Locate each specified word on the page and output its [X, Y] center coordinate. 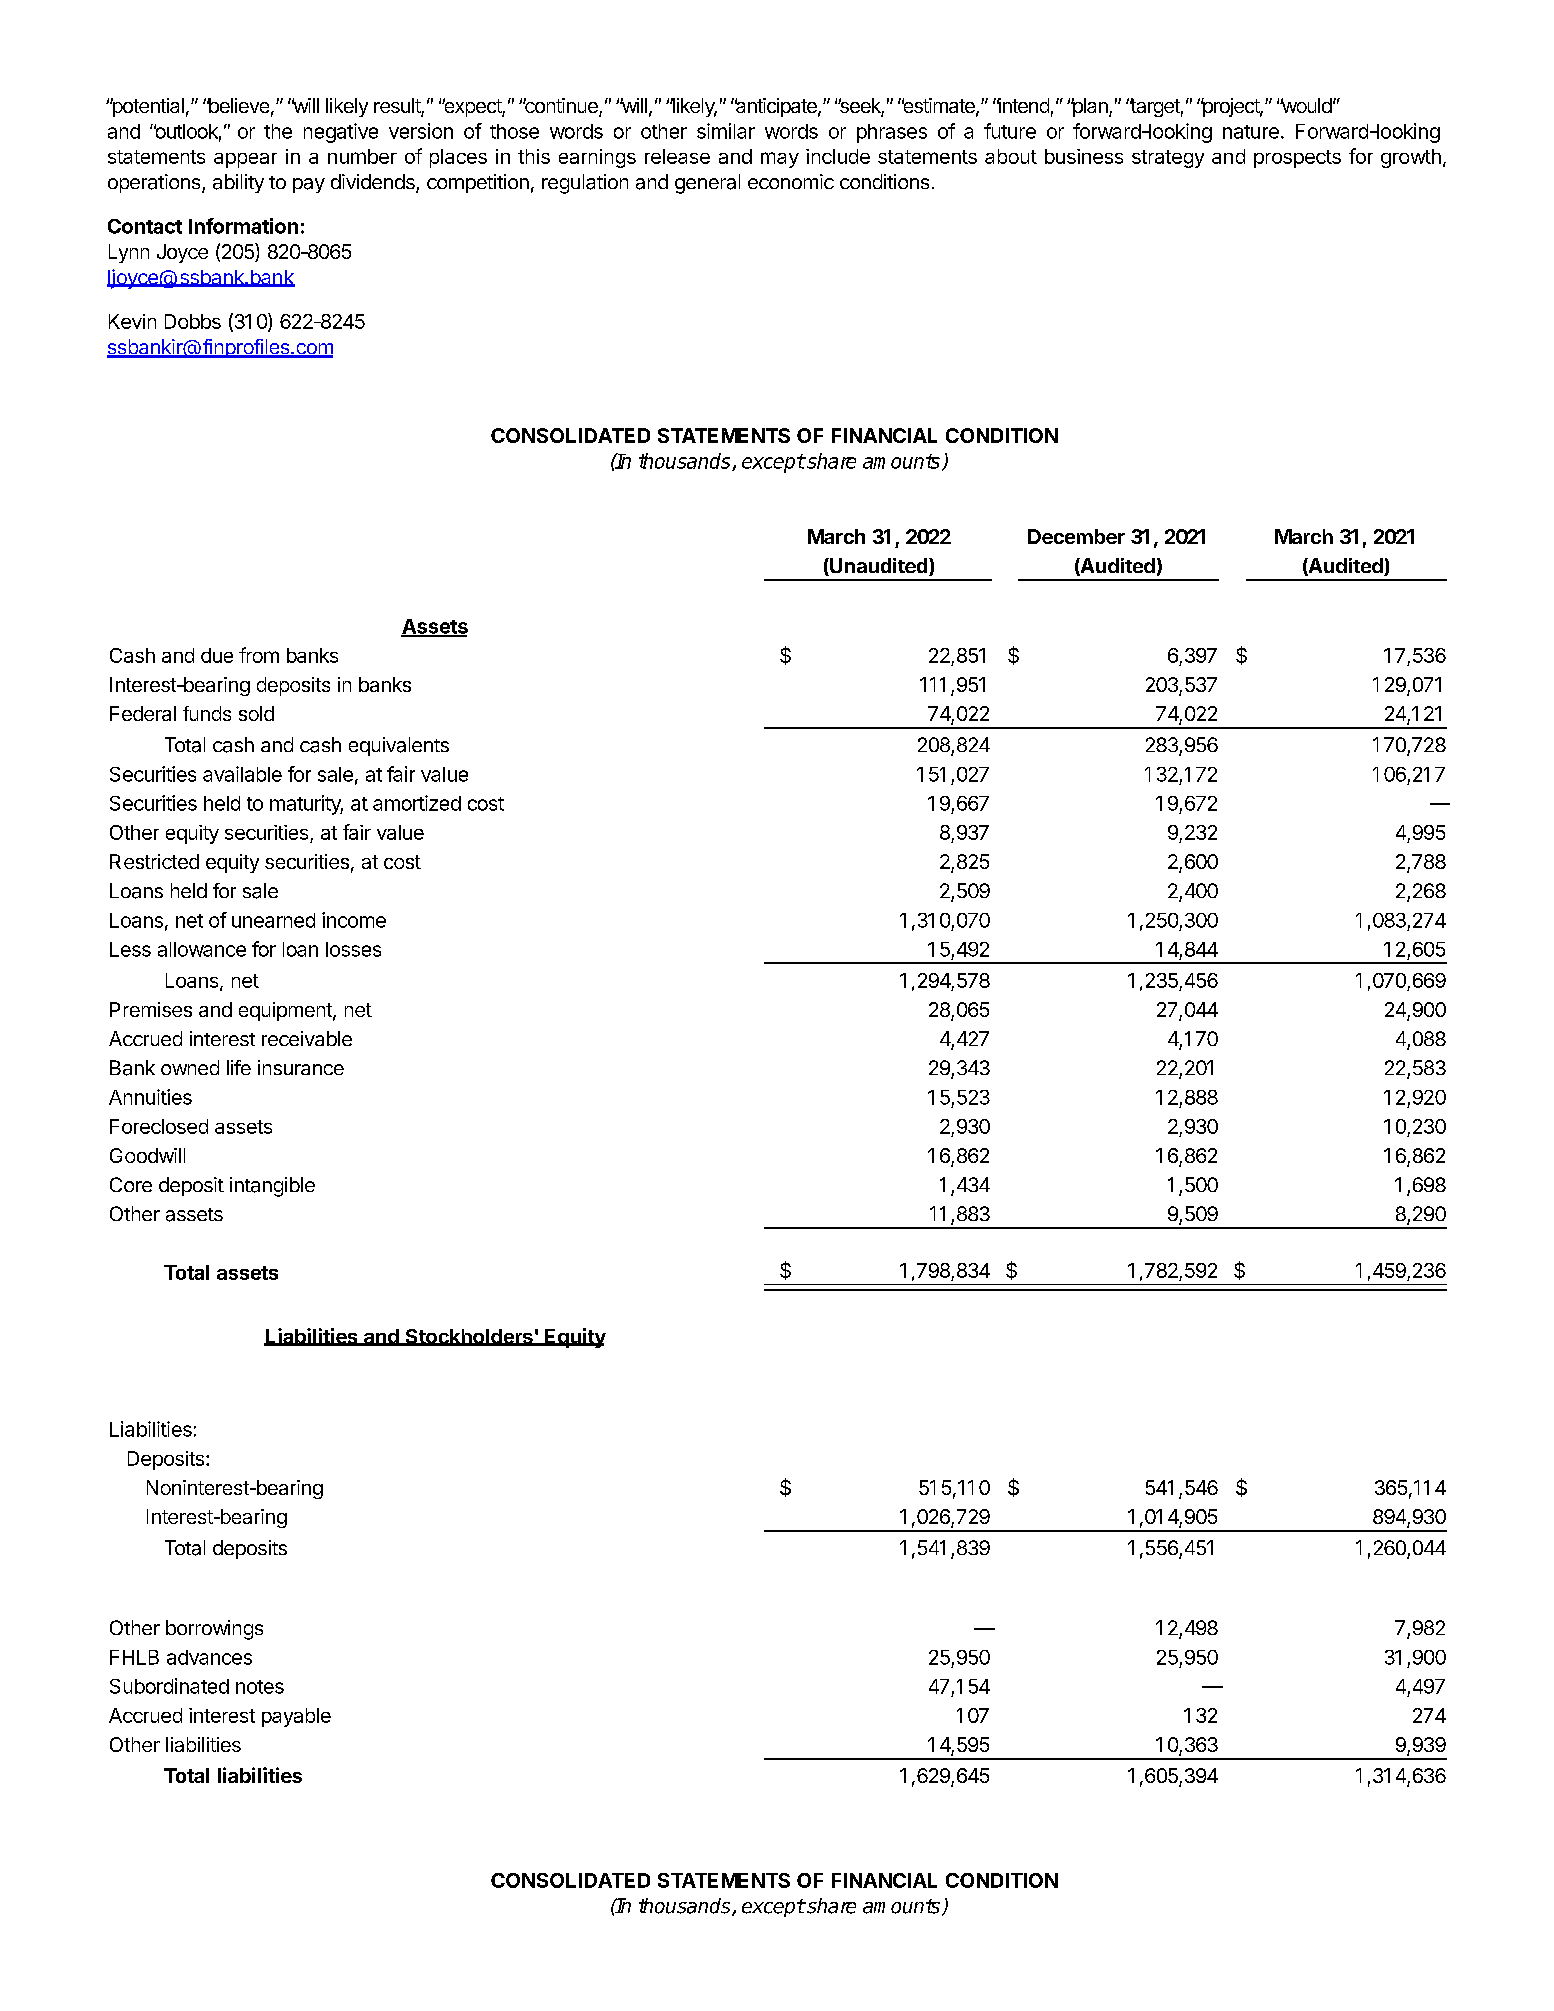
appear [245, 160]
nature [1251, 132]
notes [260, 1687]
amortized [417, 803]
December [1076, 536]
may [780, 160]
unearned [273, 920]
